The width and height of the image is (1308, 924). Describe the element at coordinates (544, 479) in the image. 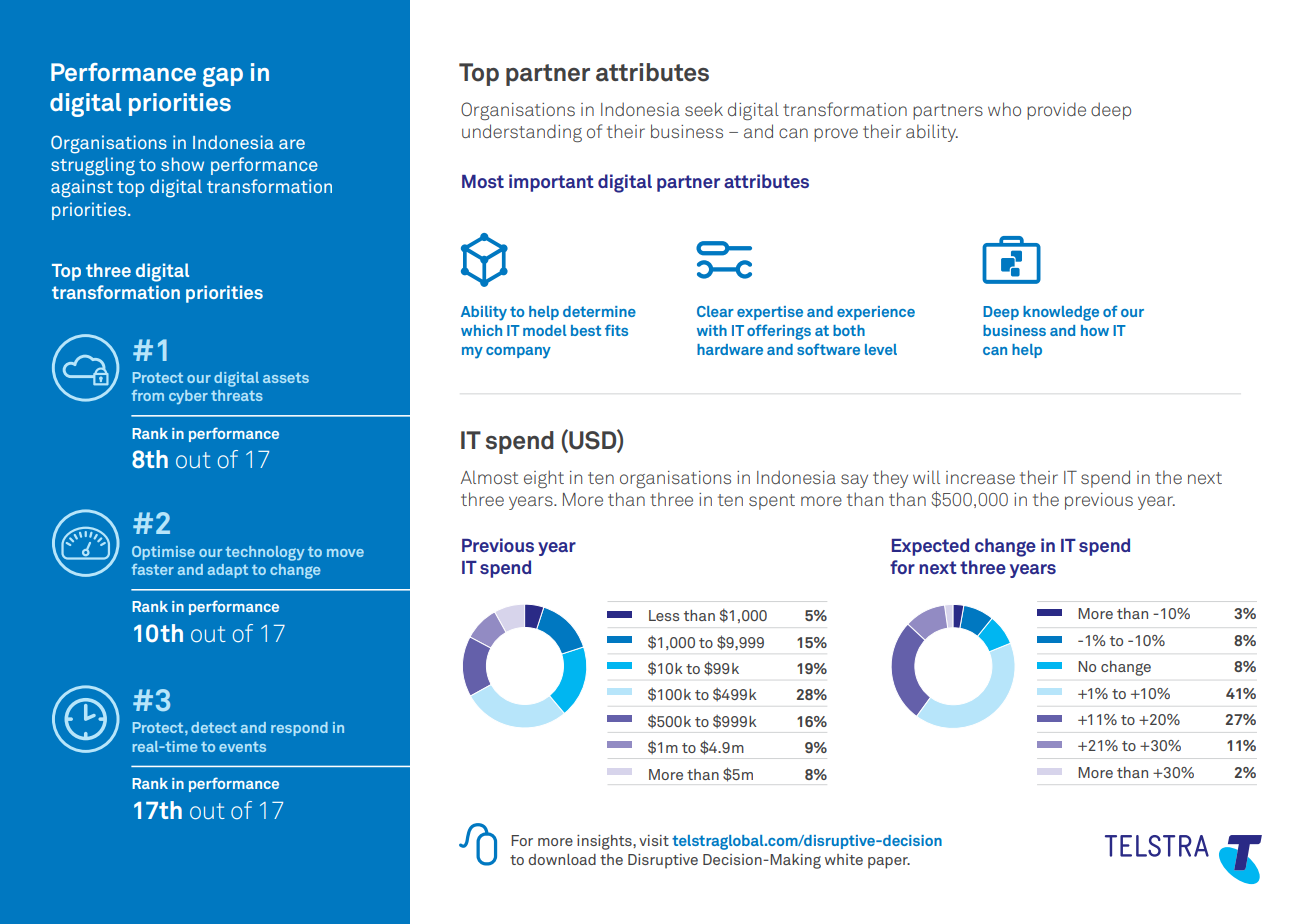

I see `eight` at that location.
